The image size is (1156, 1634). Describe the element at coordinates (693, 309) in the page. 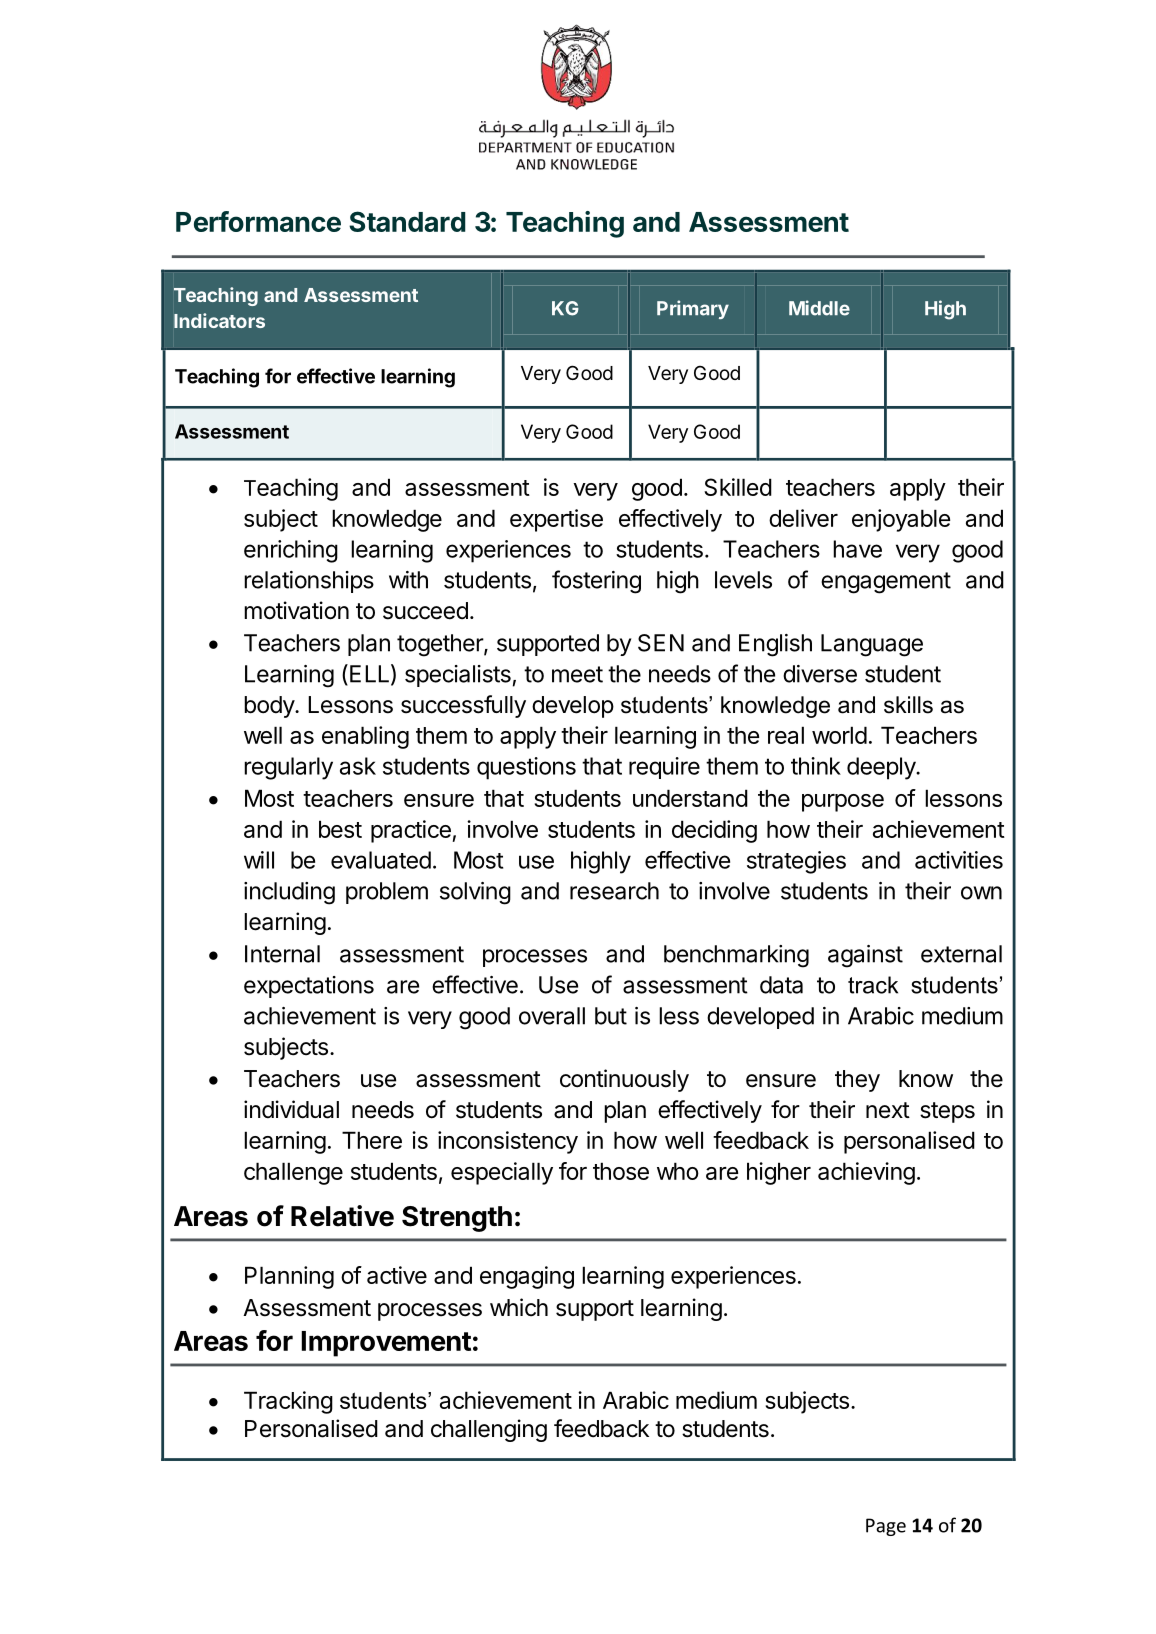

I see `Primary` at that location.
